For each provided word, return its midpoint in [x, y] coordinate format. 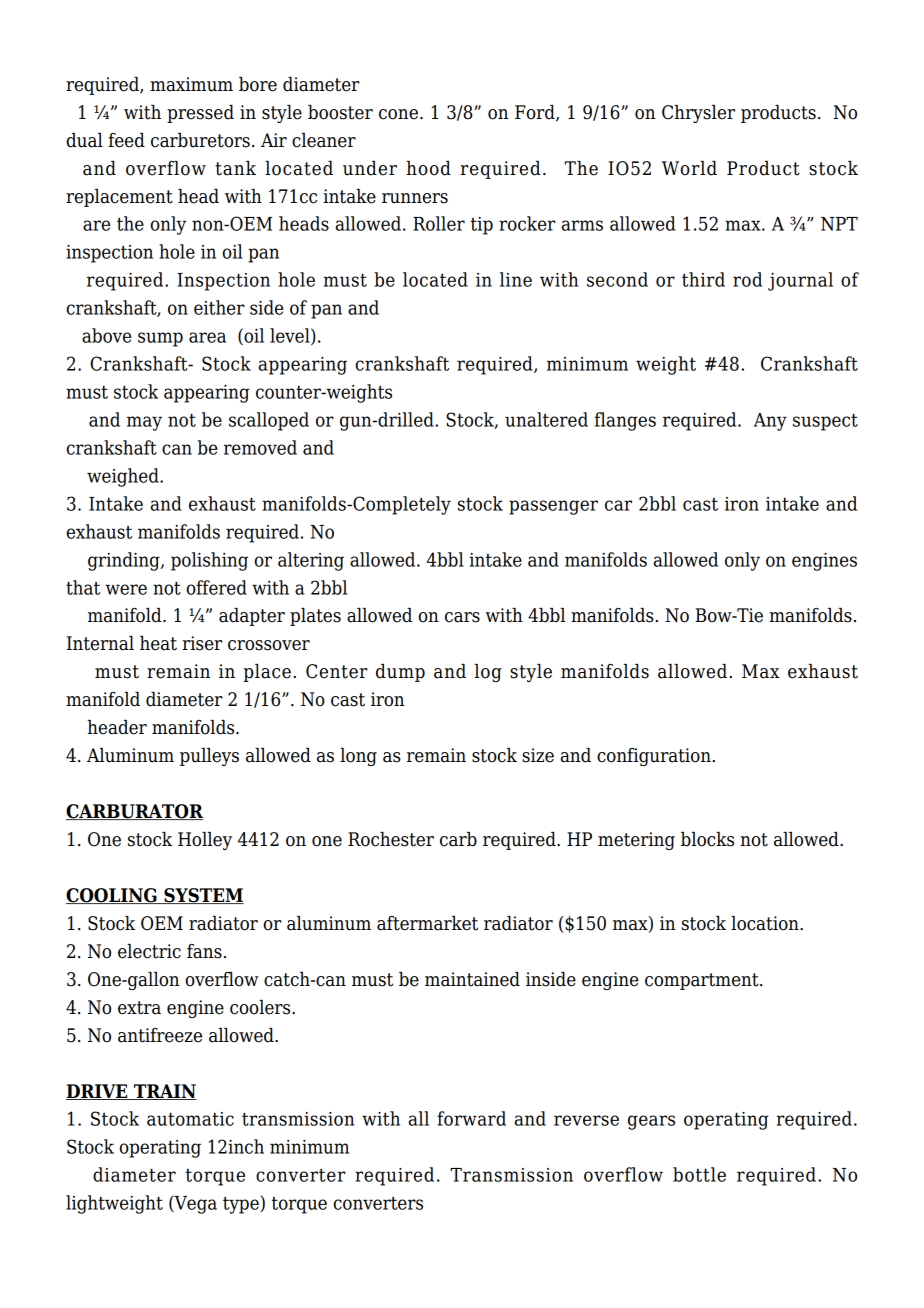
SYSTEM [203, 896]
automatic [190, 1119]
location [766, 923]
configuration [654, 757]
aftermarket [427, 923]
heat [158, 643]
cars [462, 617]
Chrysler [698, 114]
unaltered [546, 419]
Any [770, 422]
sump [160, 339]
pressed [200, 114]
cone [398, 114]
